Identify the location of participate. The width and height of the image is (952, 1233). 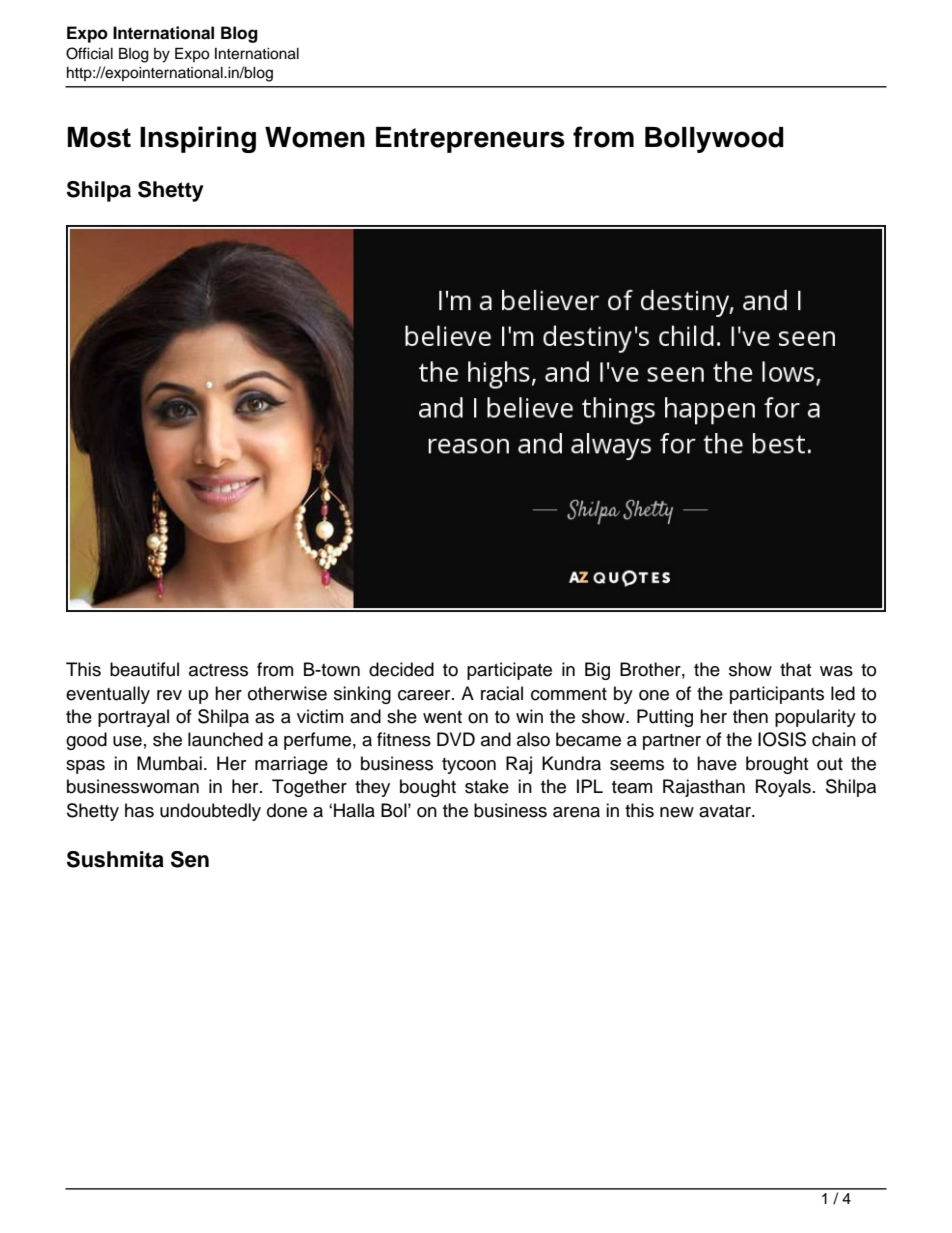
(509, 671).
